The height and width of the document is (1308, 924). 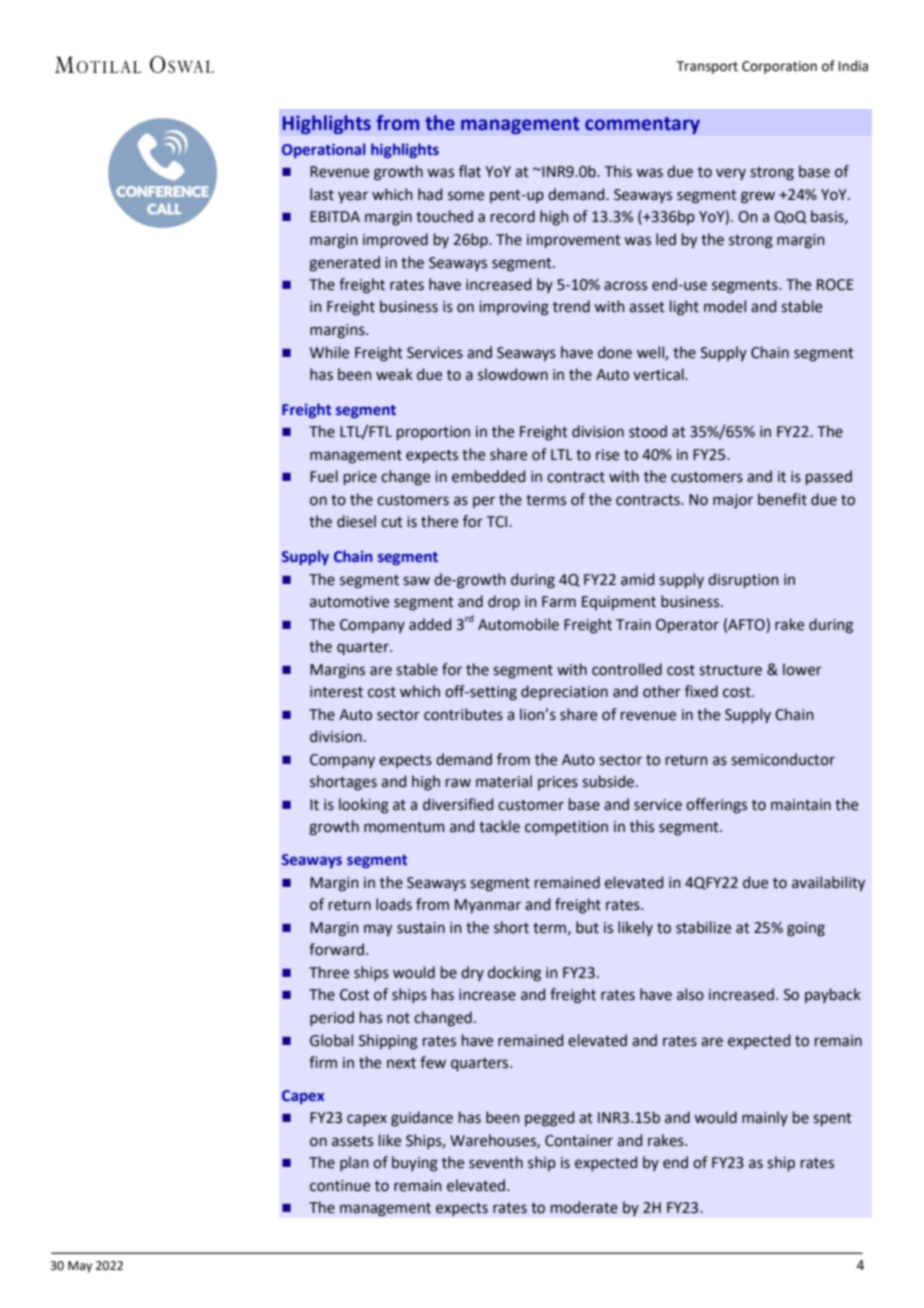 What do you see at coordinates (765, 1118) in the document?
I see `mainly` at bounding box center [765, 1118].
